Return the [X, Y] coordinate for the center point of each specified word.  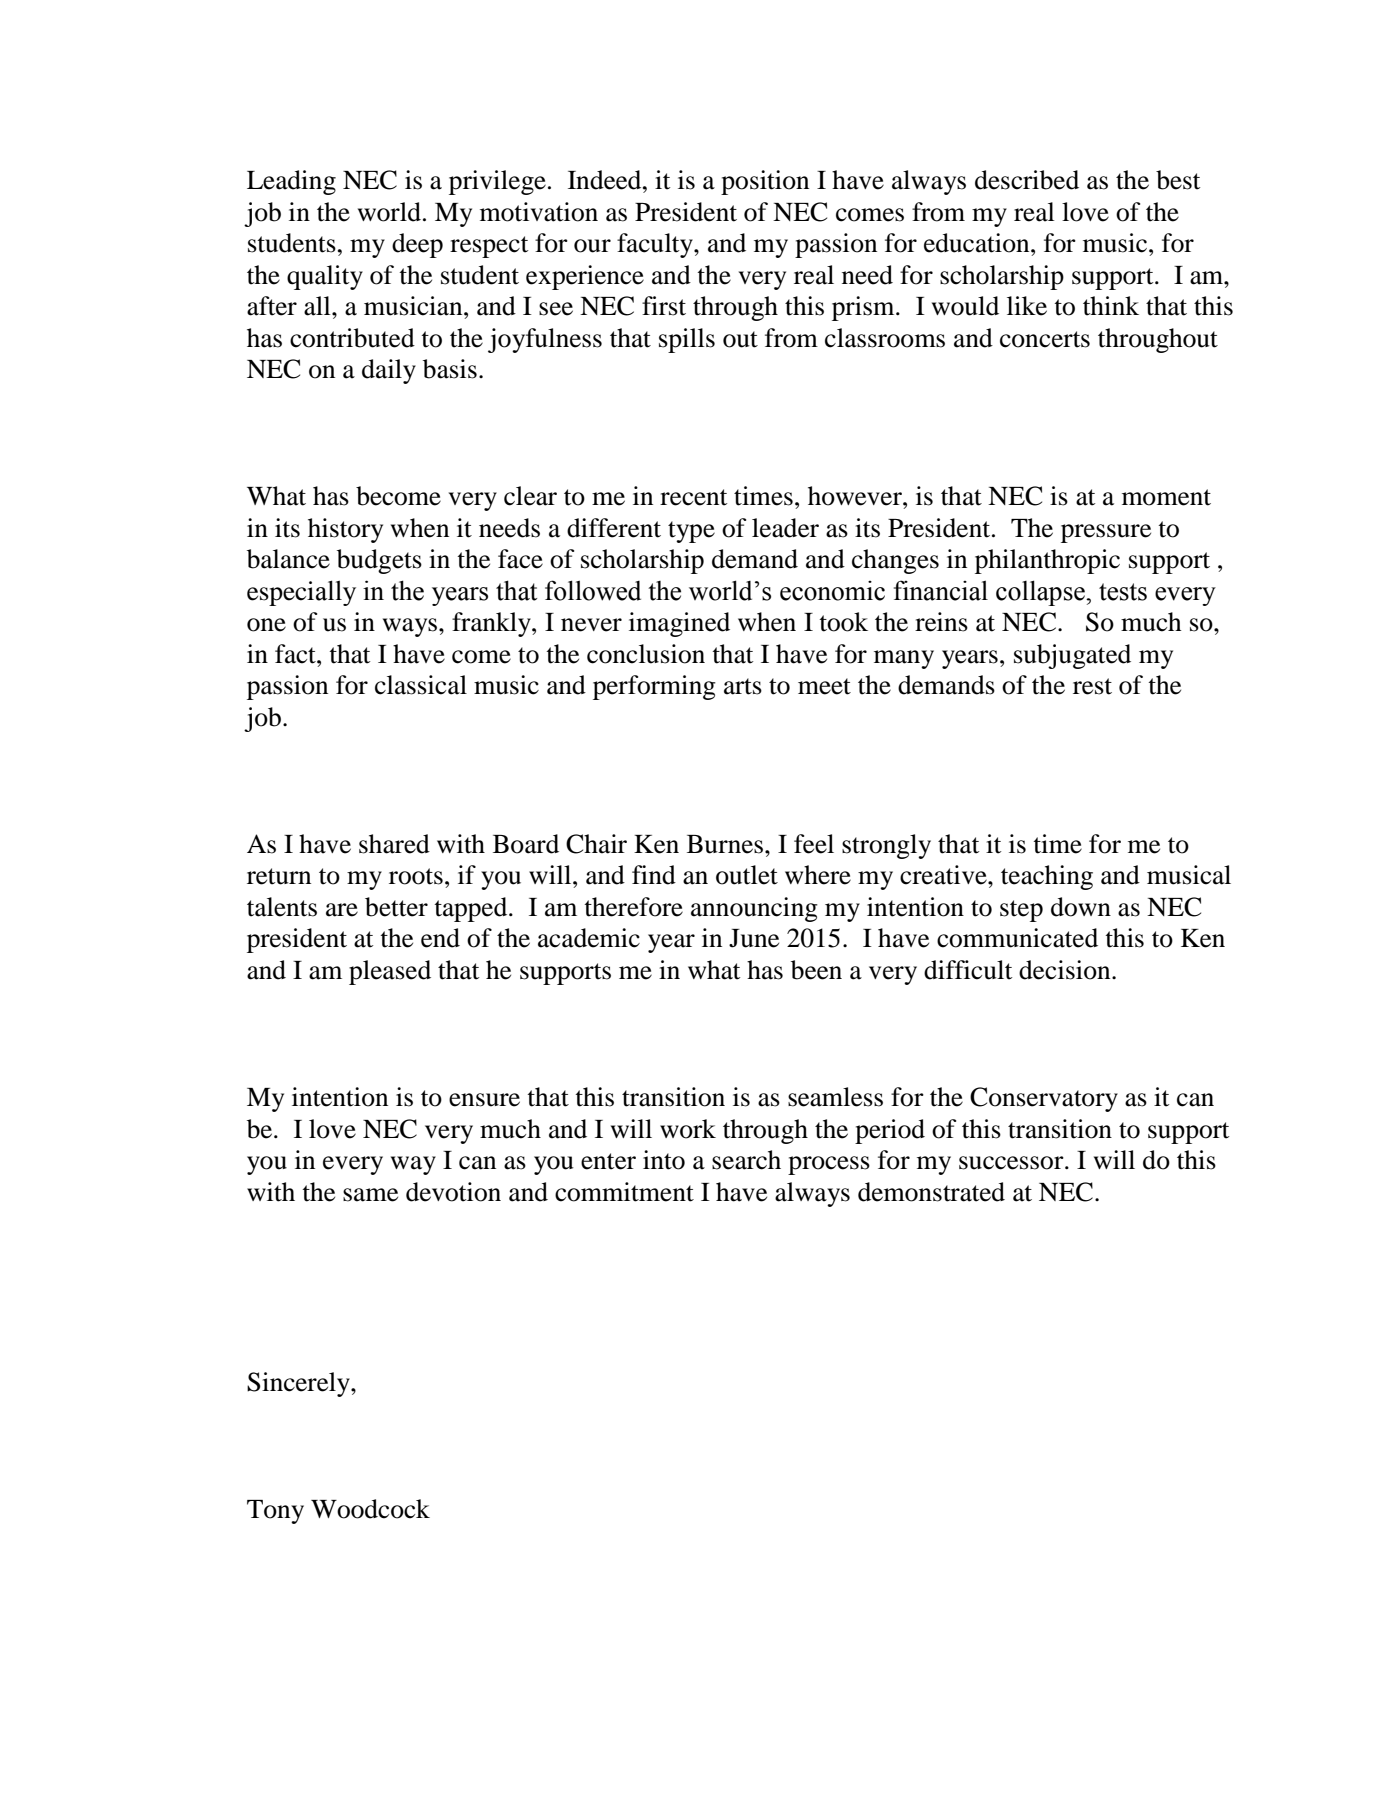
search [746, 1160]
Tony [275, 1512]
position [765, 182]
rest [1092, 686]
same [370, 1195]
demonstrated [931, 1192]
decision [1066, 970]
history [345, 530]
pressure [1106, 533]
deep [417, 245]
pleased [390, 972]
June [754, 938]
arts [743, 686]
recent [694, 497]
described [1027, 180]
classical [421, 685]
